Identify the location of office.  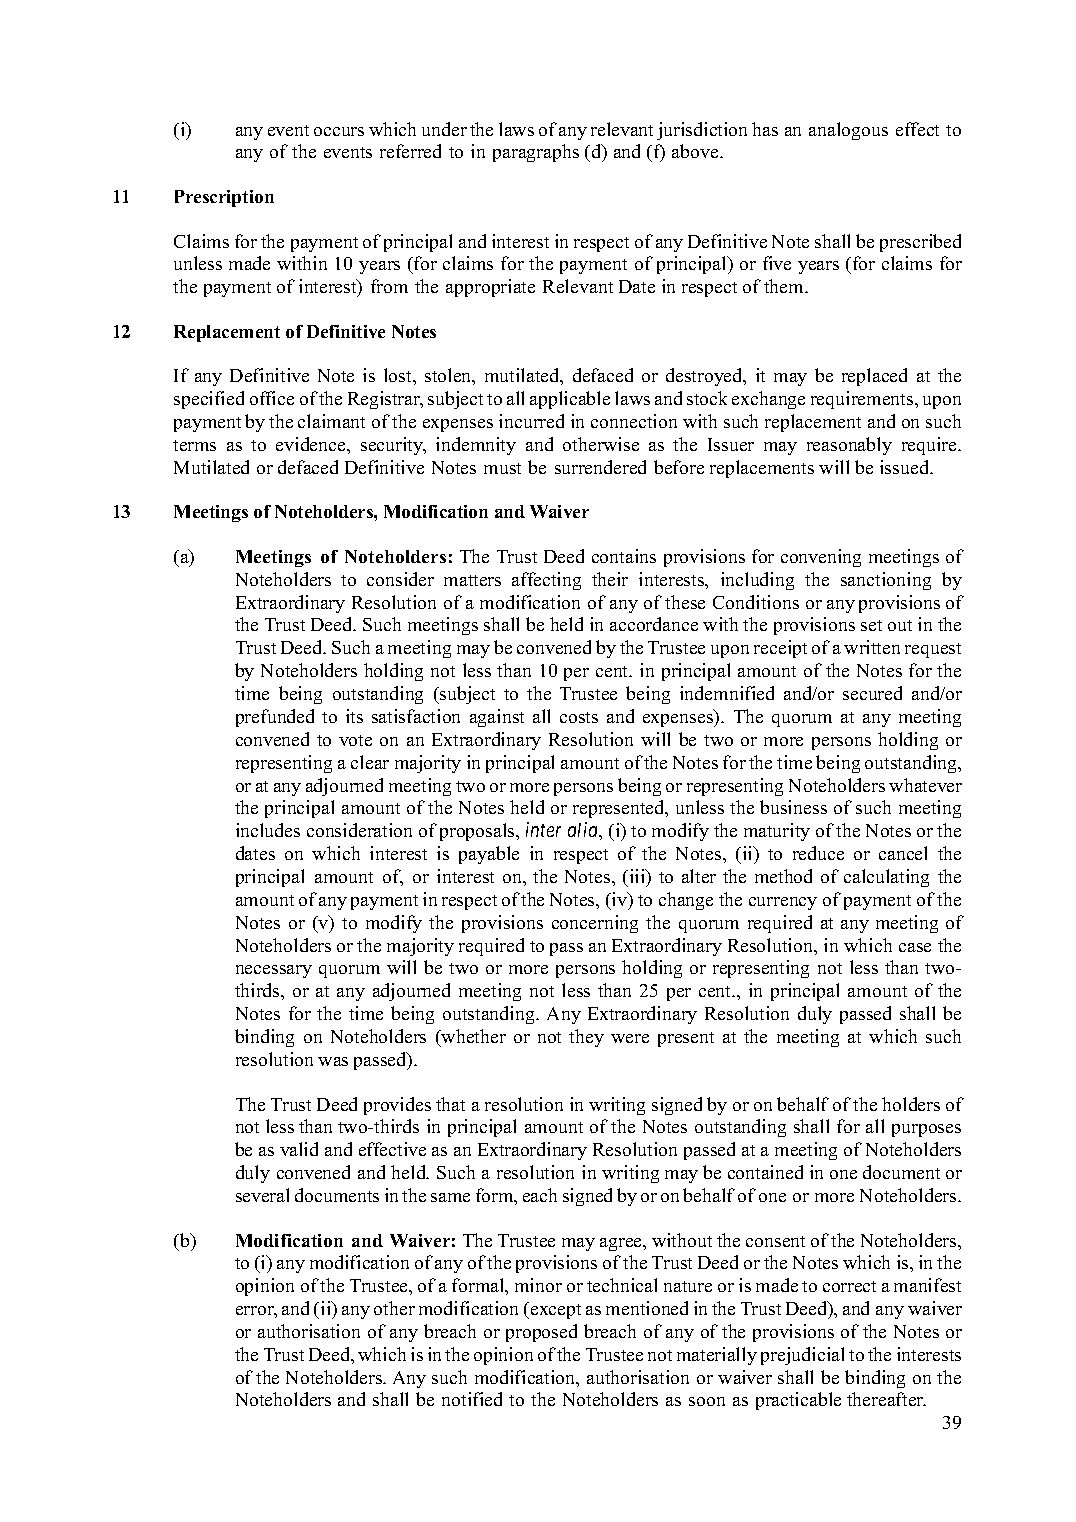
(272, 398).
